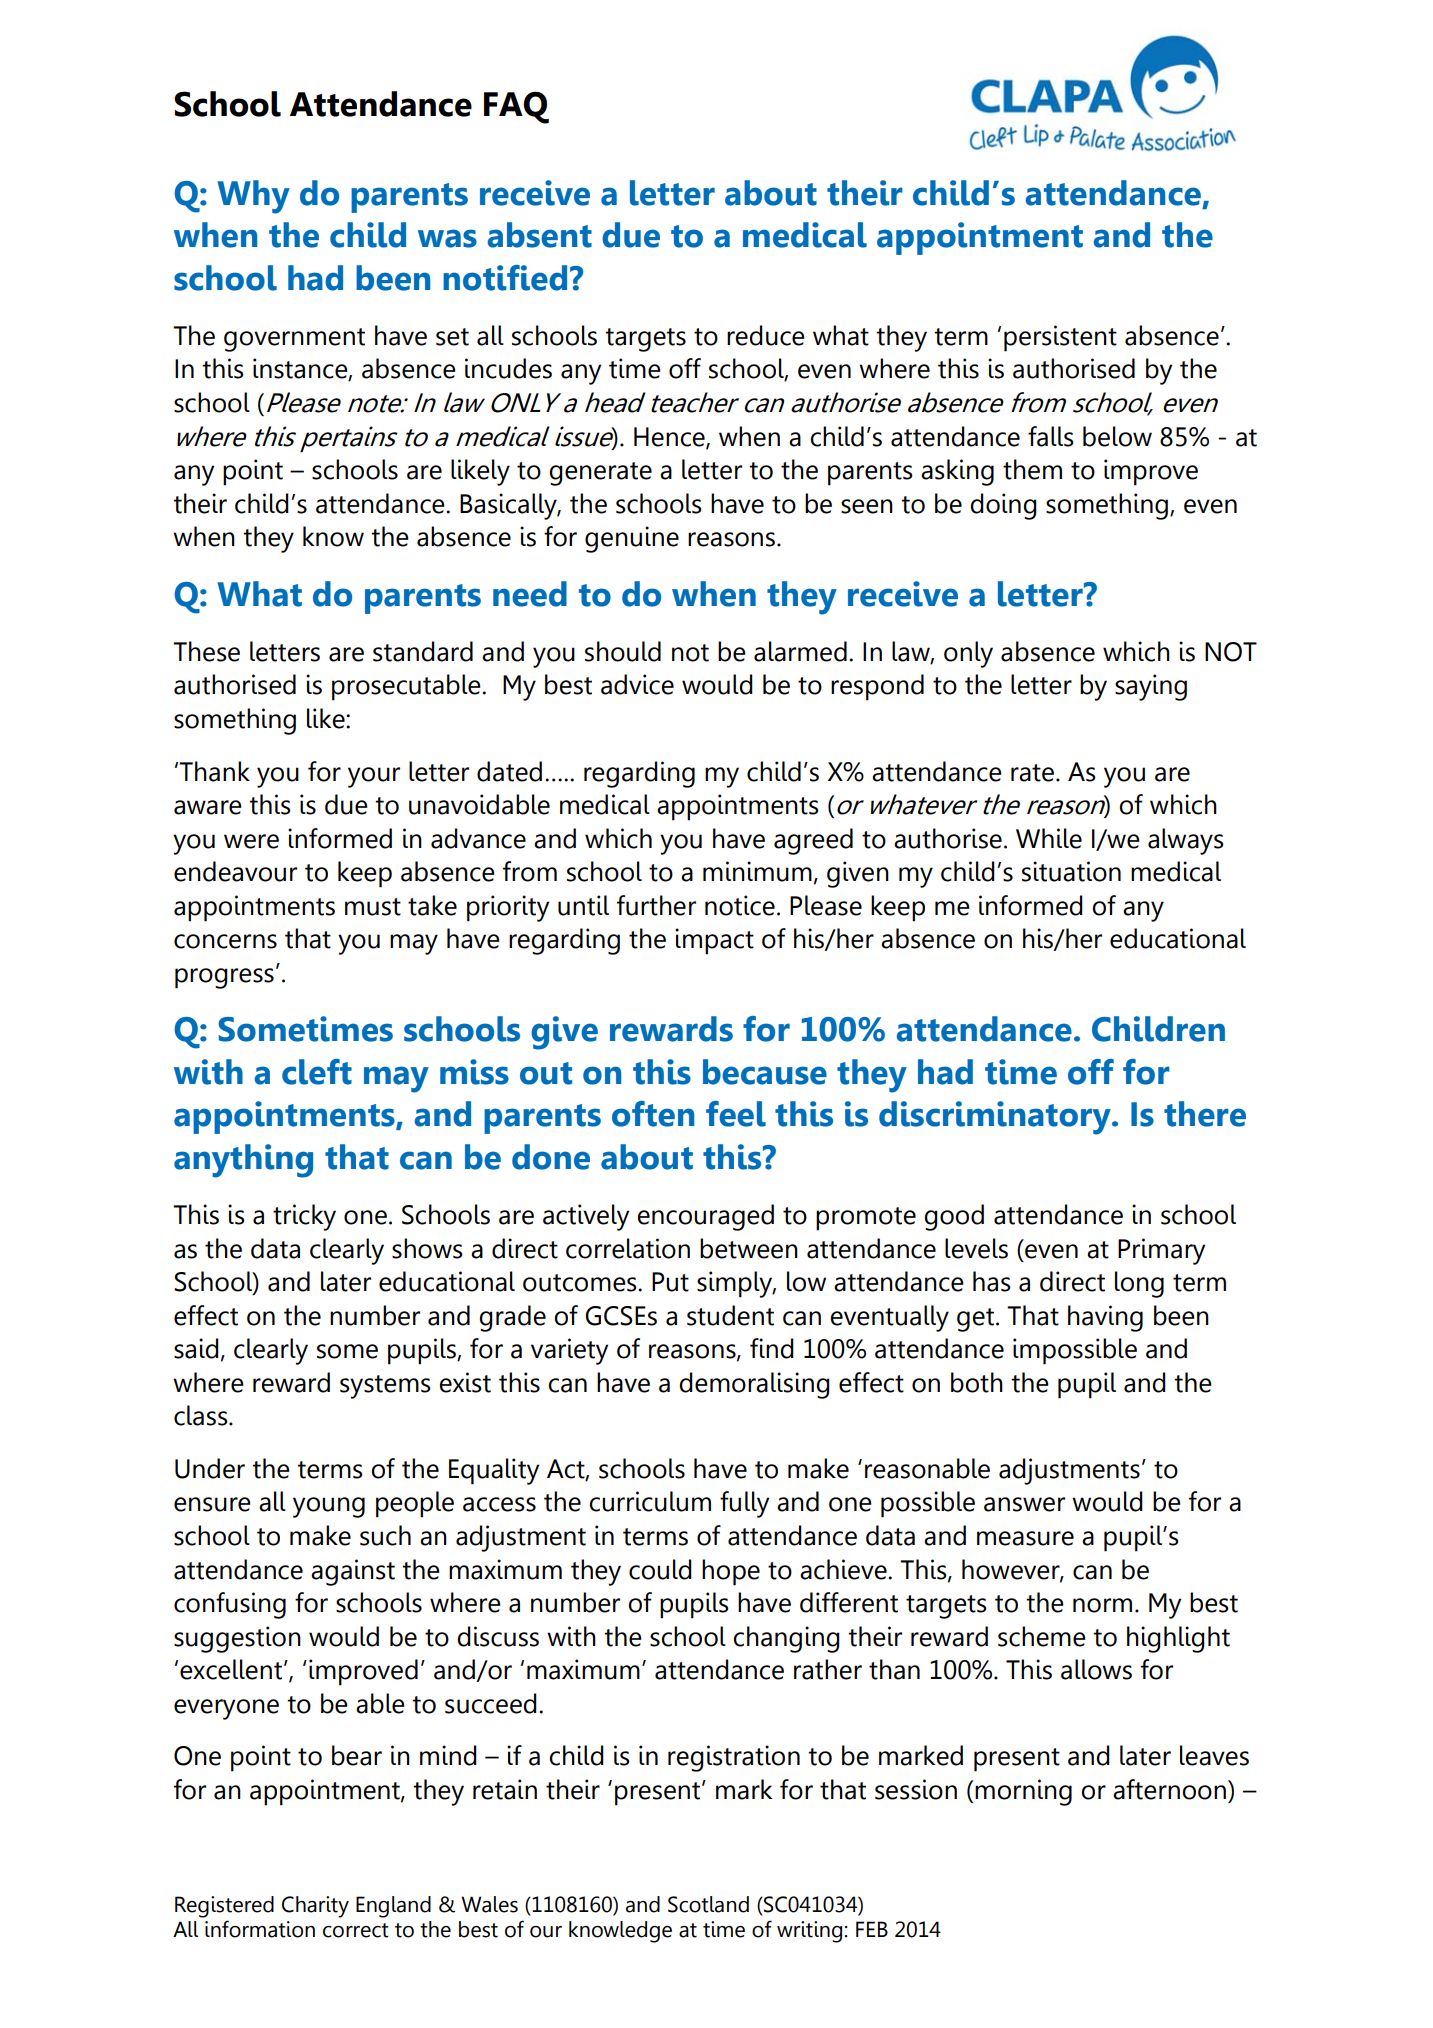  What do you see at coordinates (1060, 338) in the document?
I see `persistent` at bounding box center [1060, 338].
